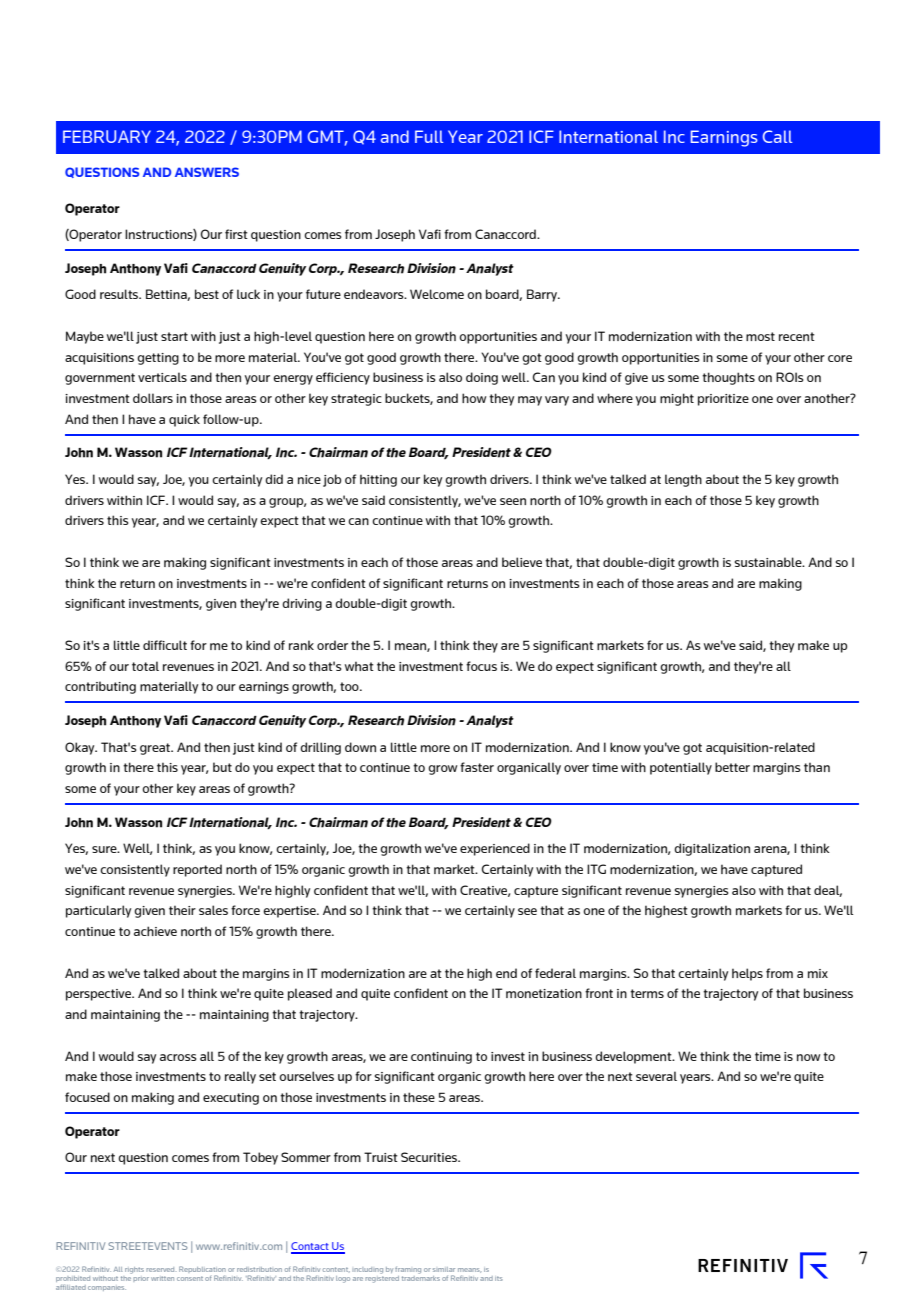 The image size is (924, 1308). I want to click on monetization, so click(544, 993).
